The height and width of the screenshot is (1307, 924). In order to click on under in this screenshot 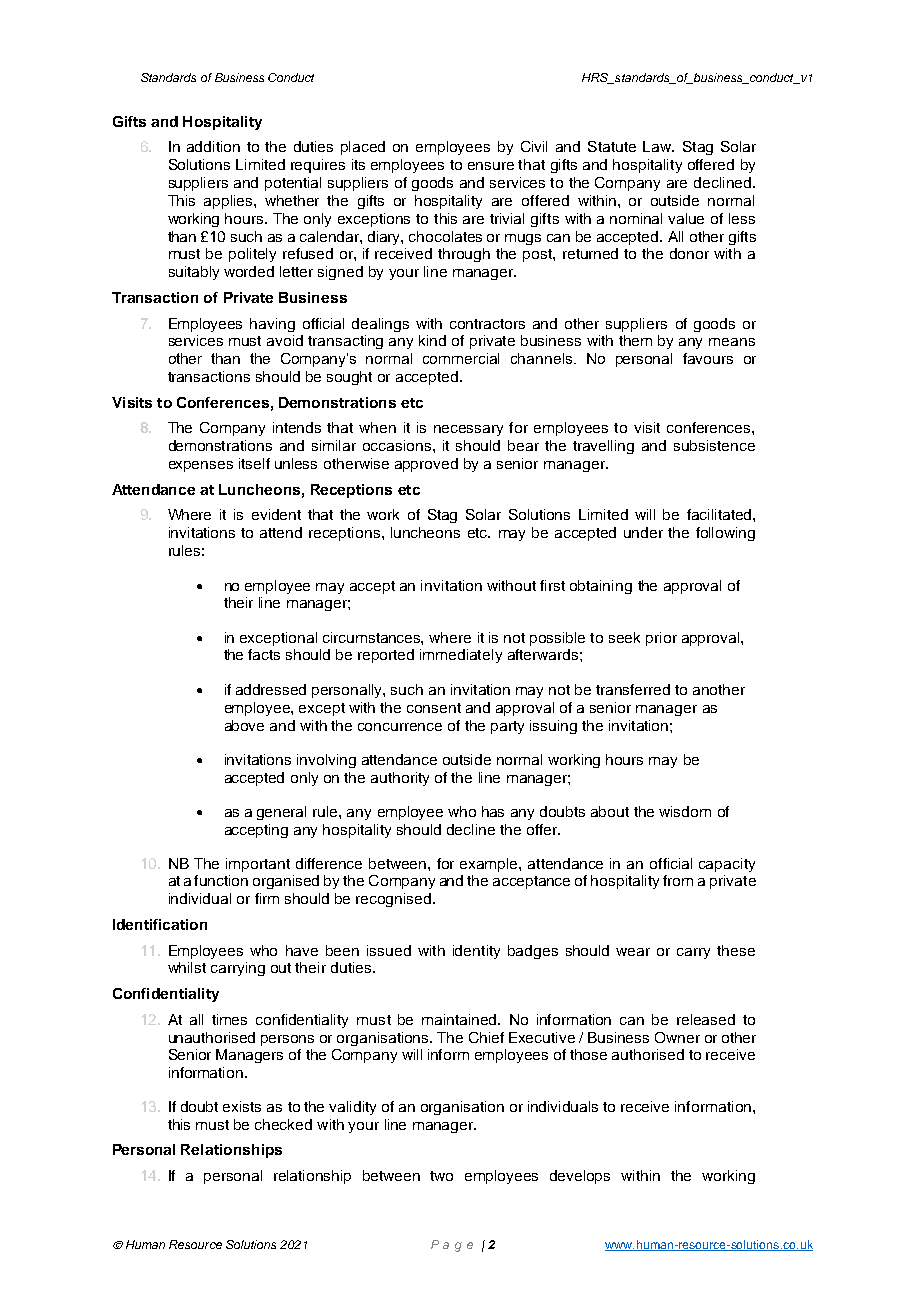, I will do `click(643, 532)`.
